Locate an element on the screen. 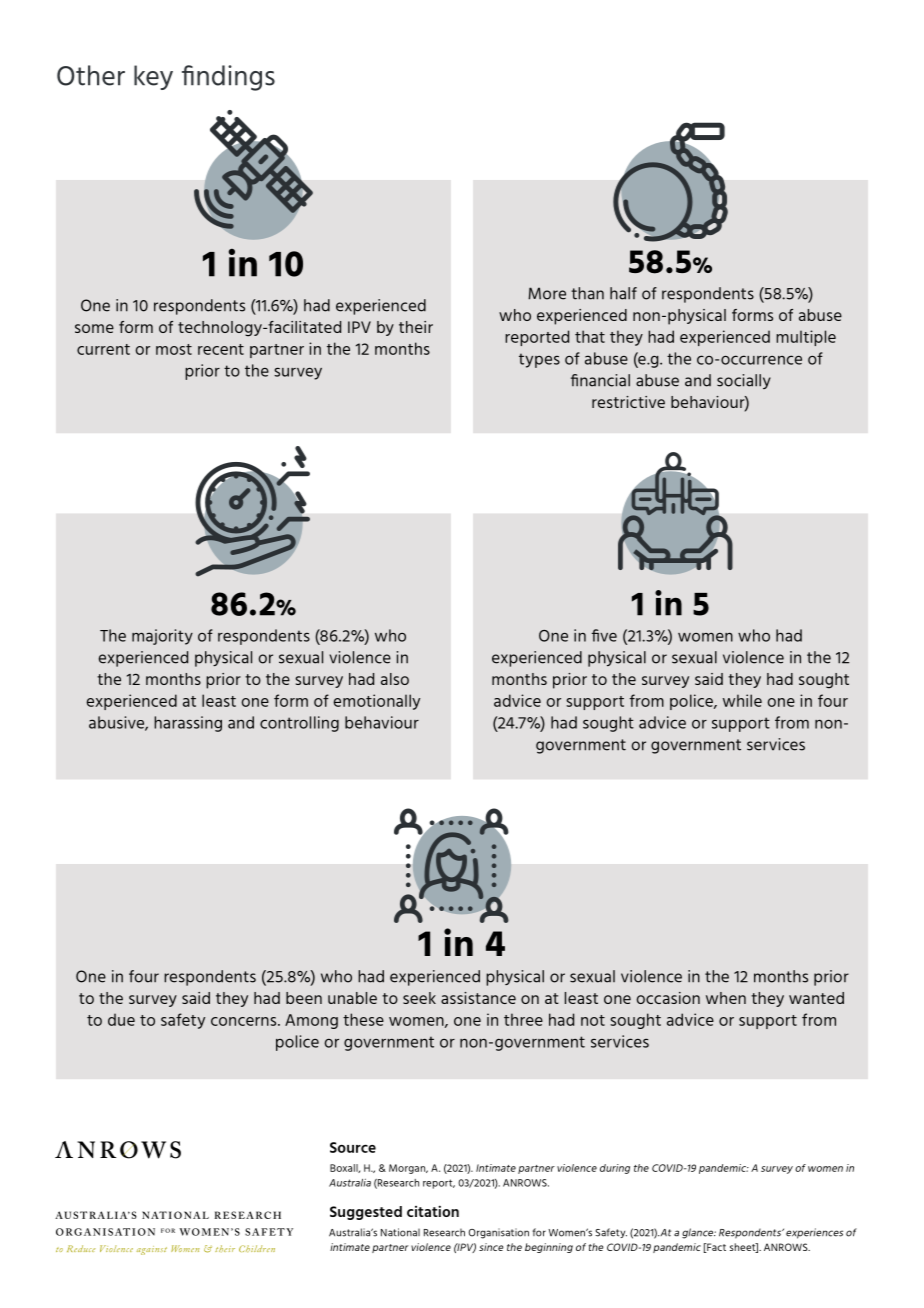  citation is located at coordinates (433, 1211).
